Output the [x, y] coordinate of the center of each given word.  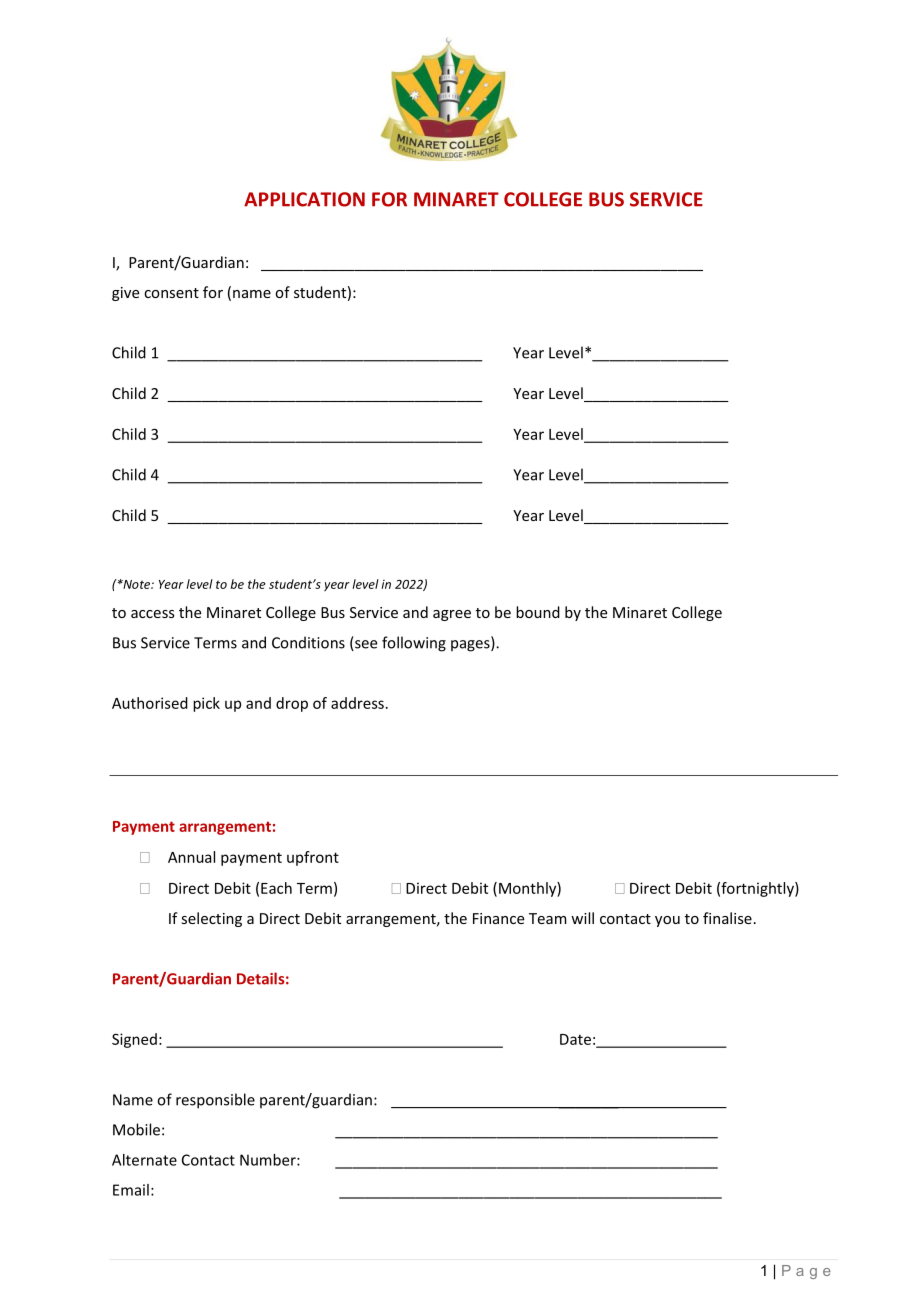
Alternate [144, 1160]
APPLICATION [304, 199]
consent [171, 293]
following [414, 644]
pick [206, 704]
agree [452, 615]
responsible [215, 1101]
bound [538, 612]
